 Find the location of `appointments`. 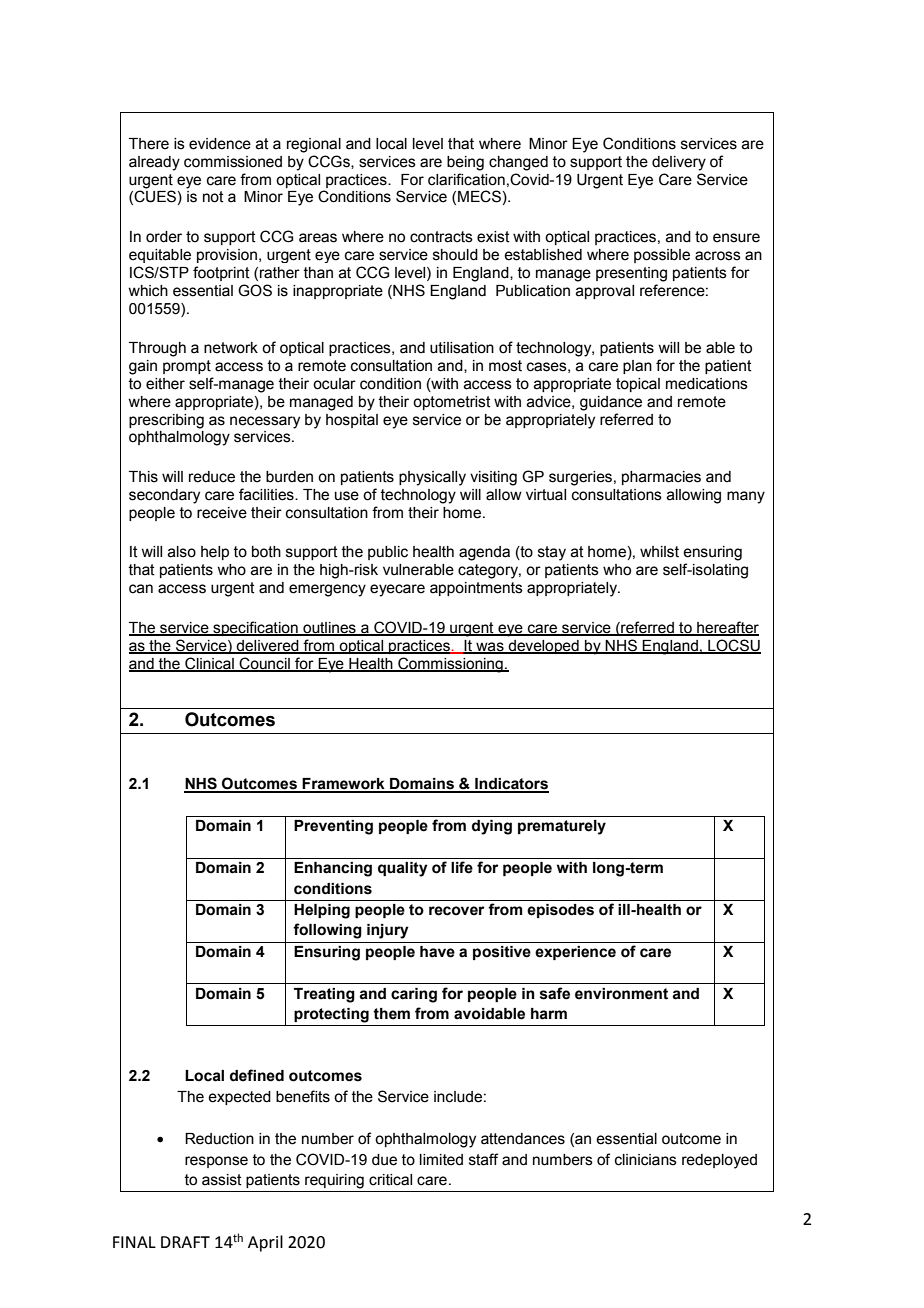

appointments is located at coordinates (476, 589).
